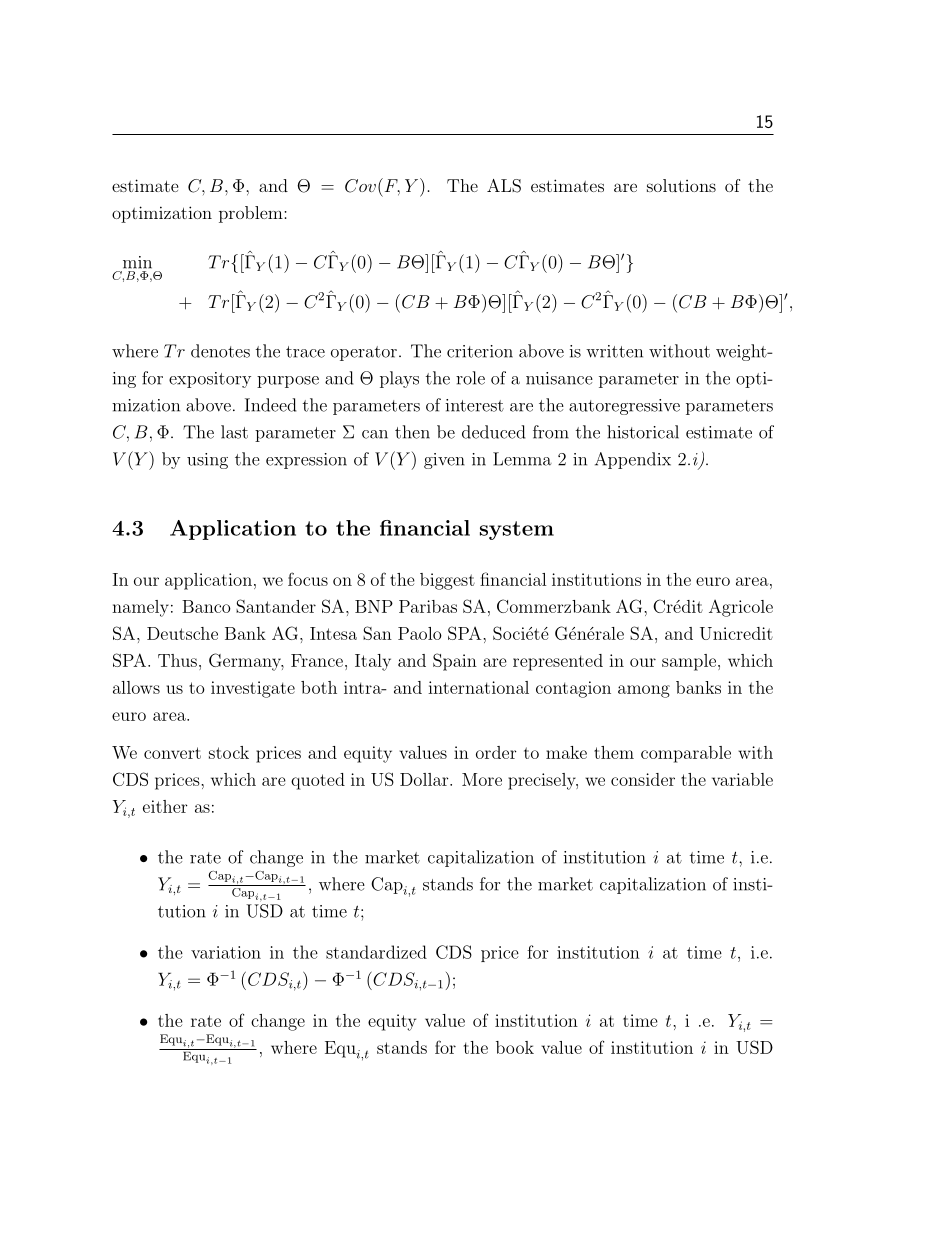 Image resolution: width=952 pixels, height=1233 pixels. Describe the element at coordinates (424, 779) in the screenshot. I see `Dollar` at that location.
